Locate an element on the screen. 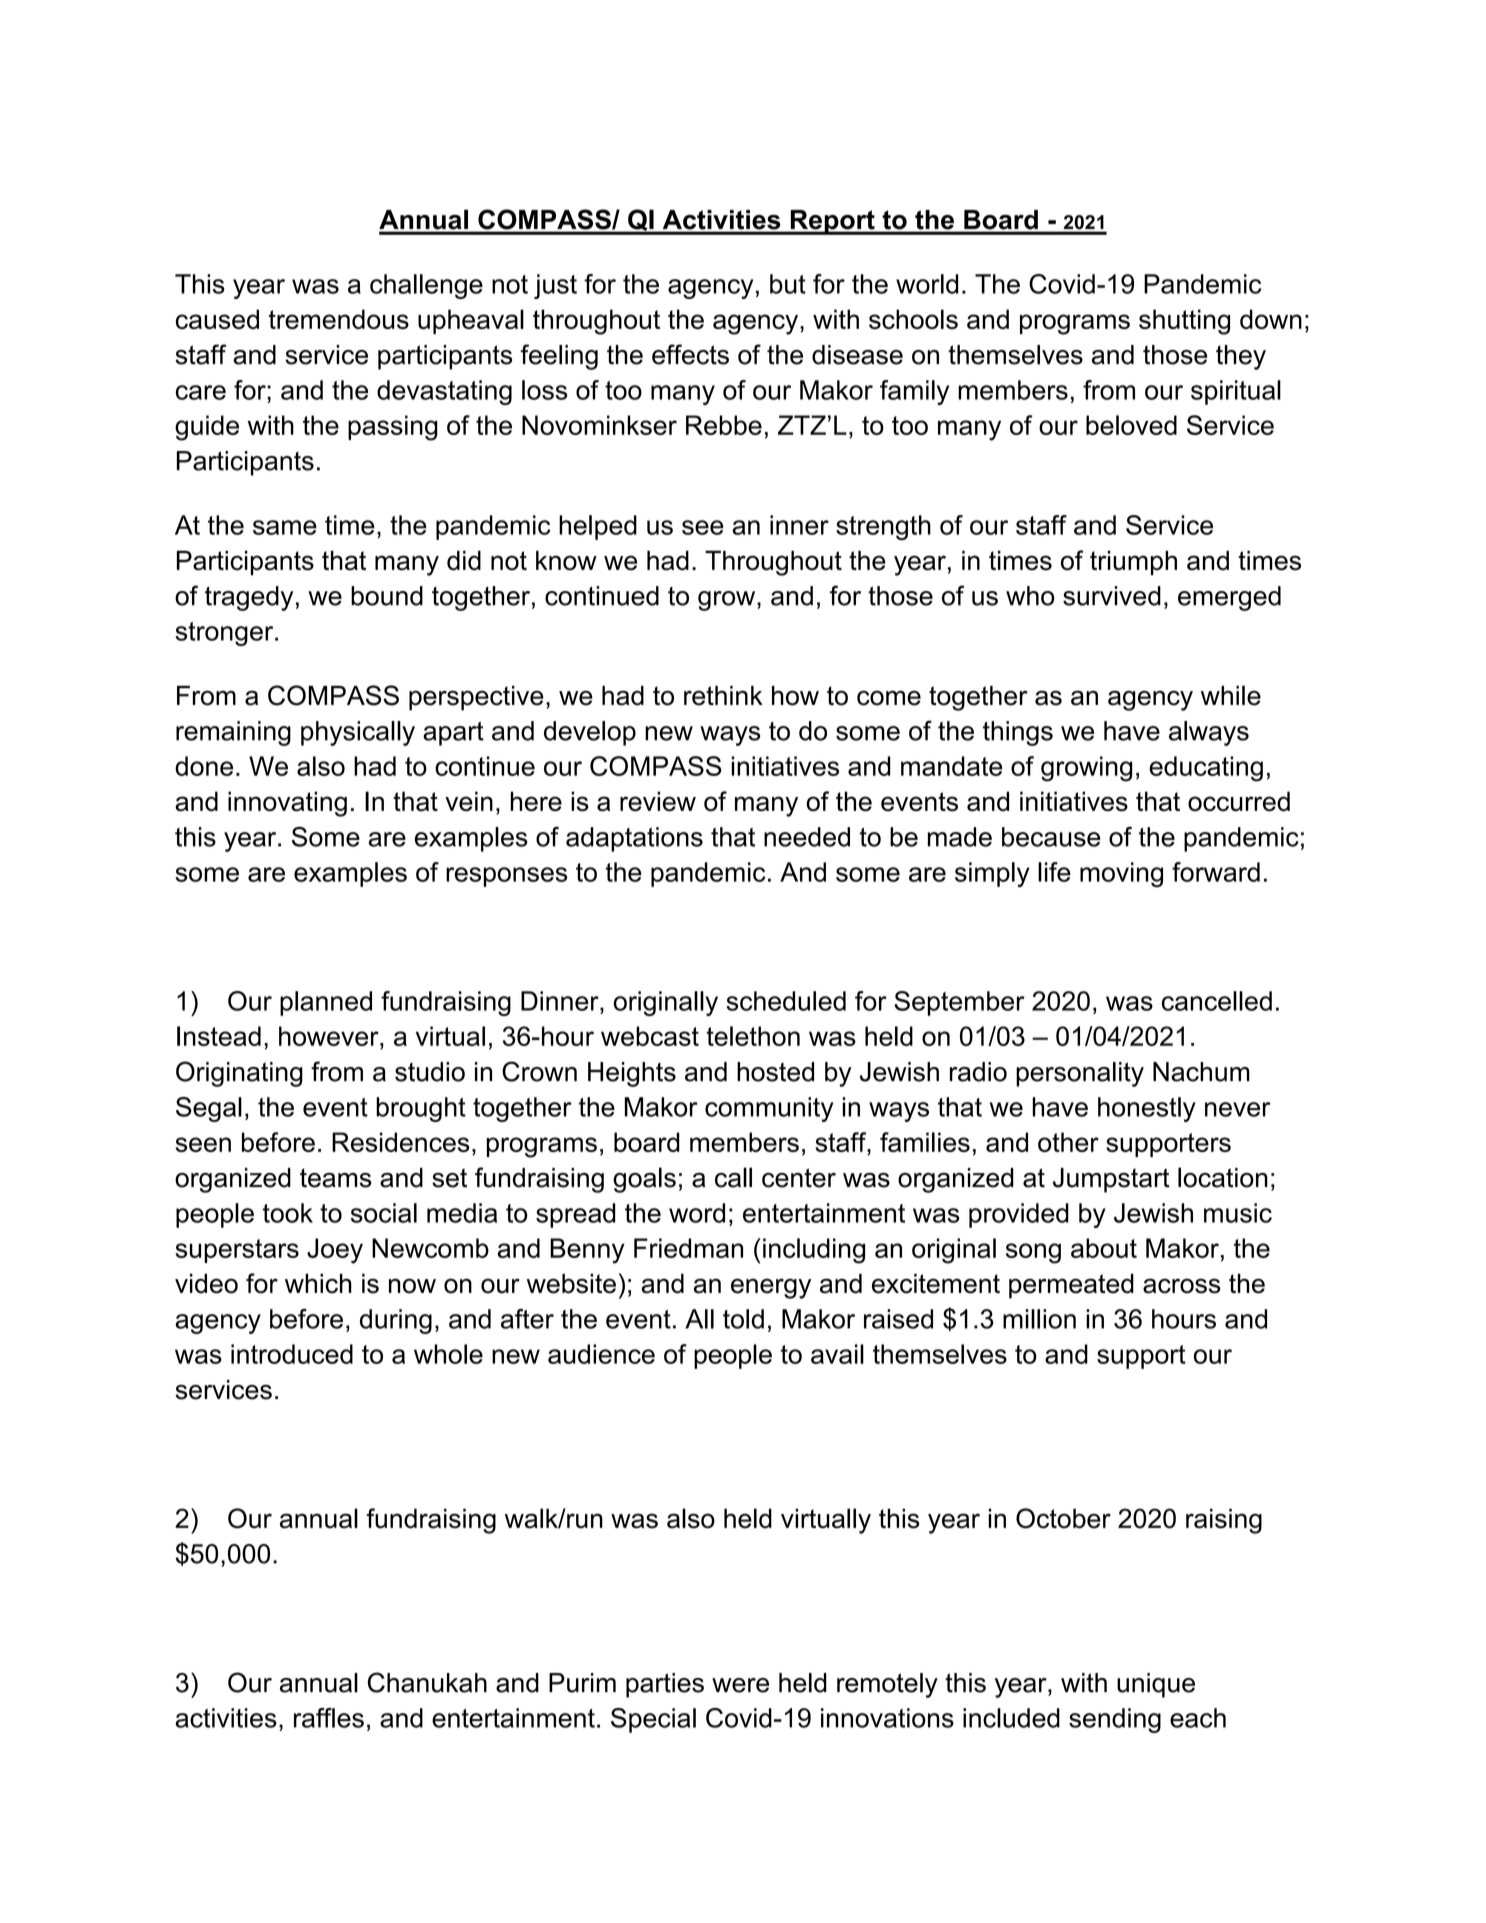  shutting is located at coordinates (1184, 322).
